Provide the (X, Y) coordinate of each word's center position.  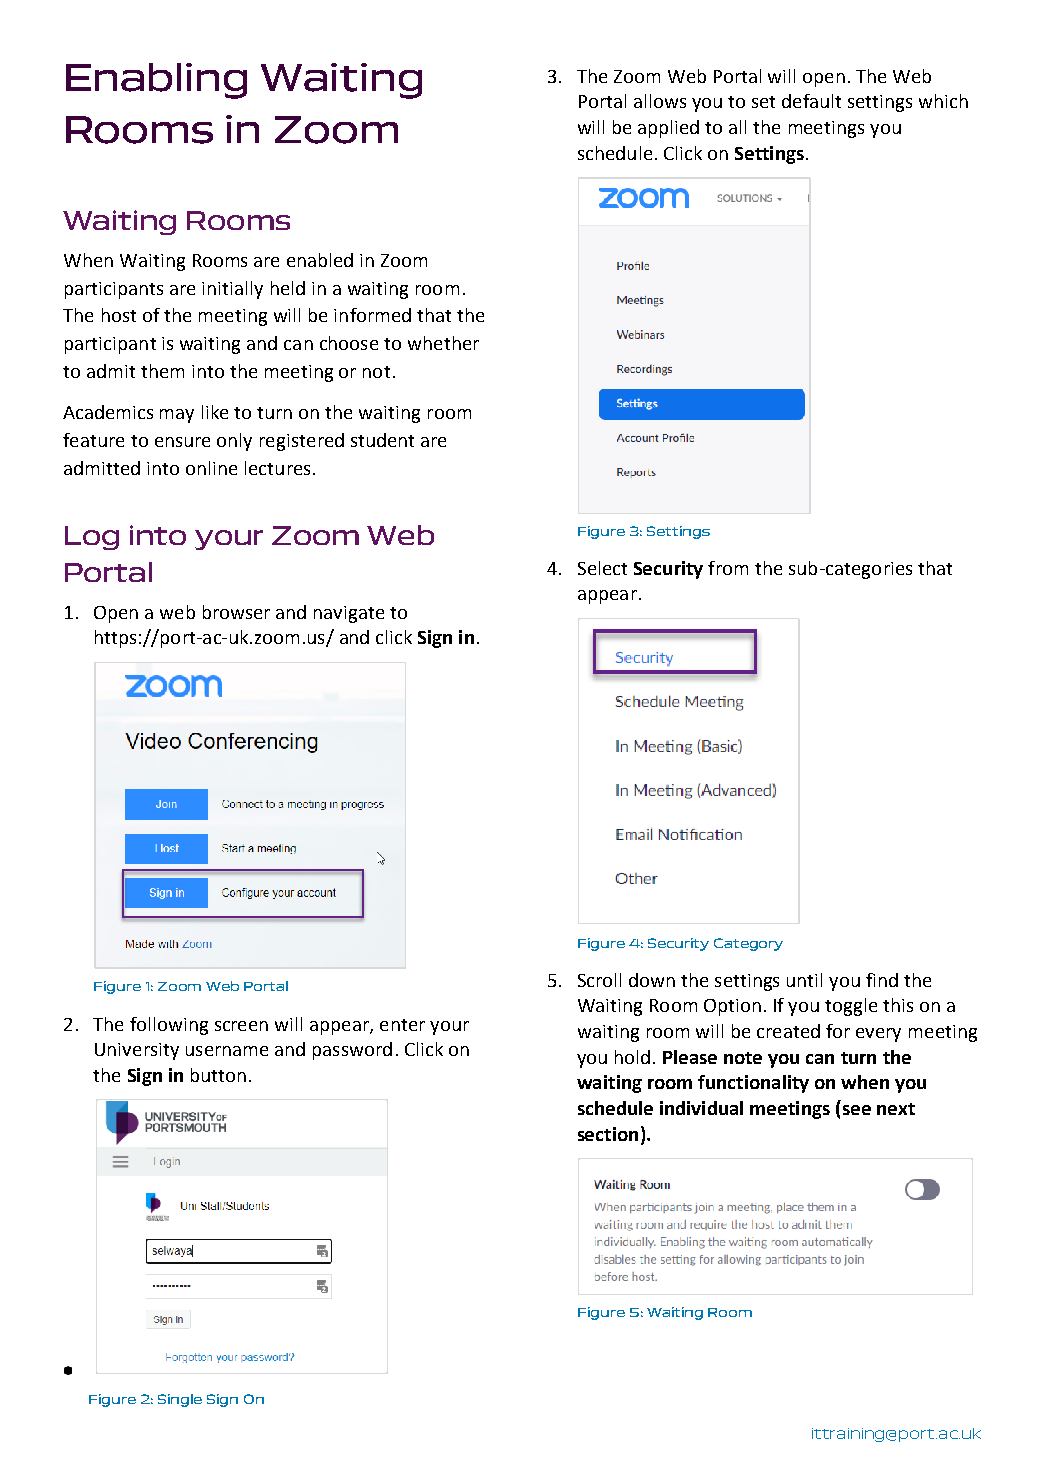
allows (660, 101)
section (608, 1134)
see (857, 1110)
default (811, 101)
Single (180, 1400)
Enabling (156, 81)
